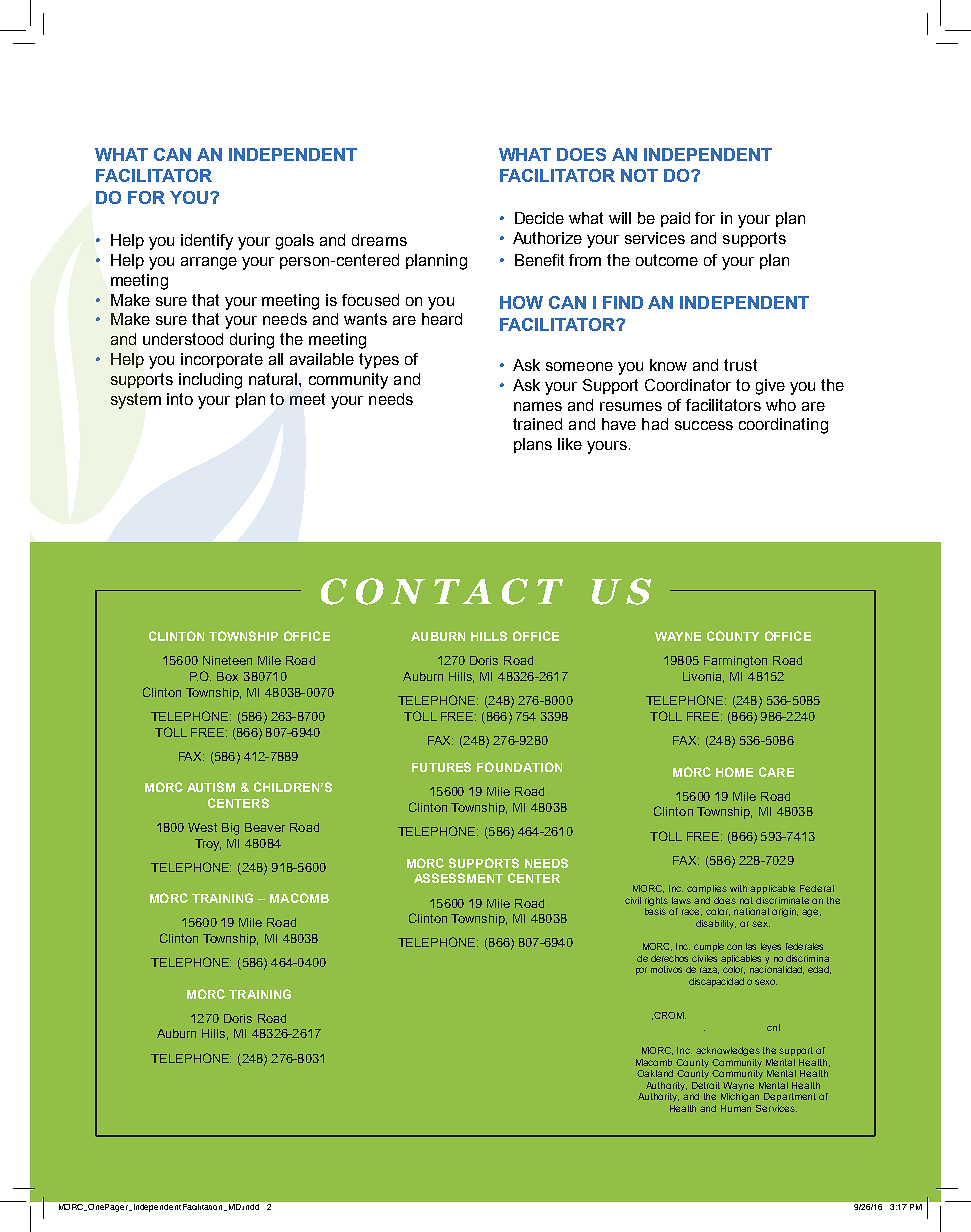  Describe the element at coordinates (667, 260) in the image. I see `outcome` at that location.
